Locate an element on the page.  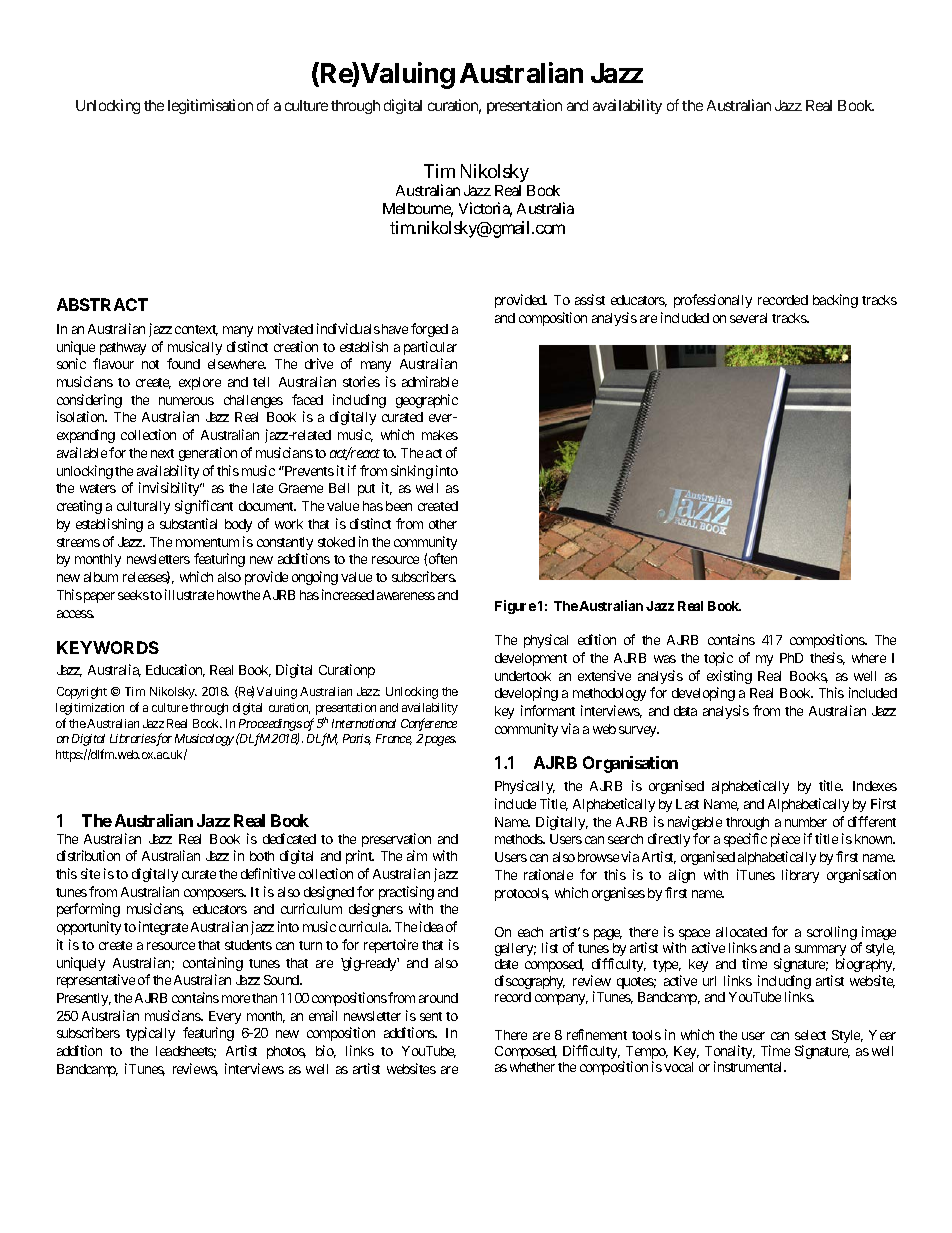
Copyright is located at coordinates (82, 693).
